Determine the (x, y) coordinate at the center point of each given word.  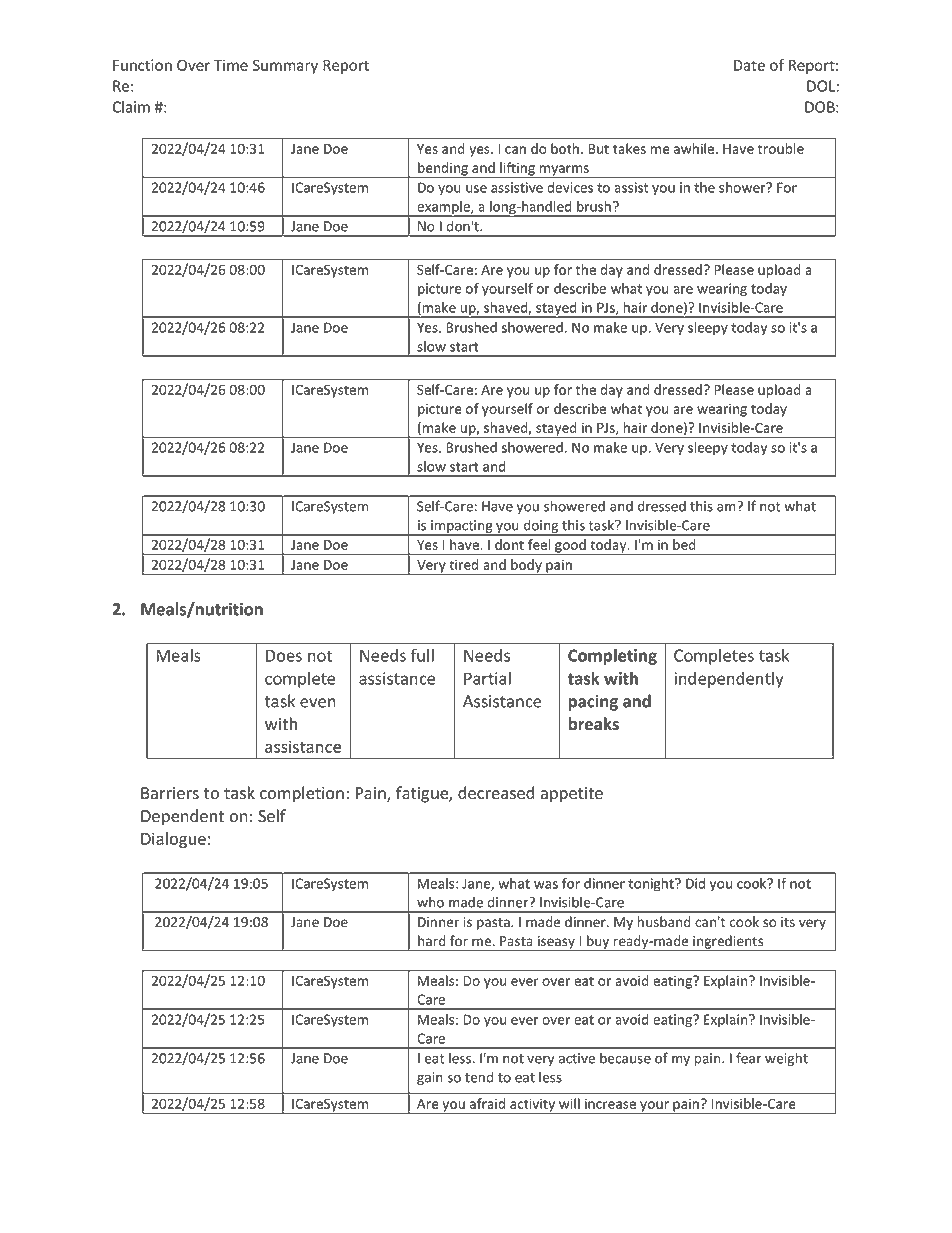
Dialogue (173, 840)
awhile (695, 148)
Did (695, 883)
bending (443, 170)
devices (570, 187)
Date (749, 65)
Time (231, 65)
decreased (496, 793)
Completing (612, 656)
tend (479, 1077)
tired (463, 564)
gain (430, 1078)
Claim (131, 107)
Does (284, 655)
